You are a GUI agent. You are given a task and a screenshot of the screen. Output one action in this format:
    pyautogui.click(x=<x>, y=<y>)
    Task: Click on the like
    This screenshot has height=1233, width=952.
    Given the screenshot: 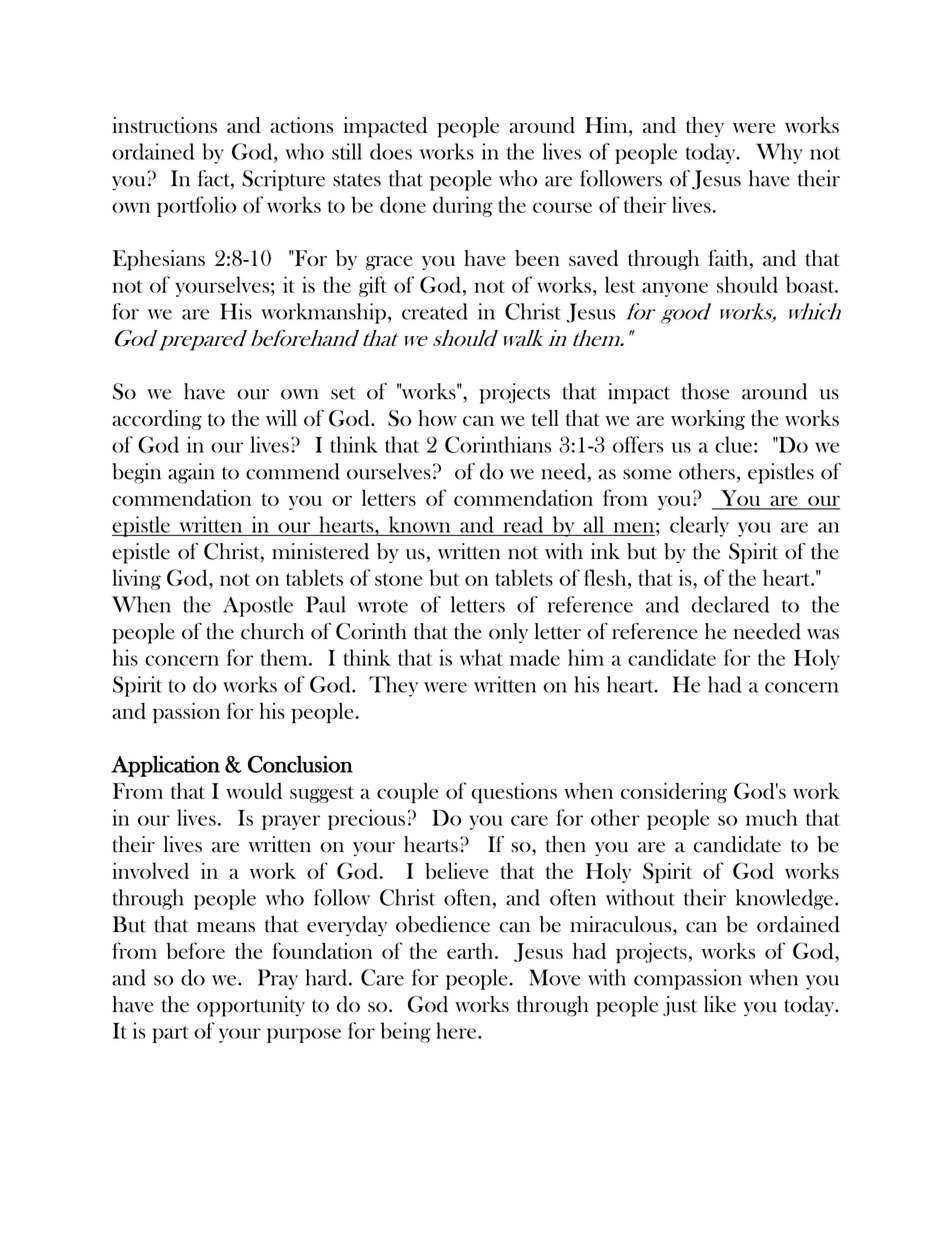 What is the action you would take?
    pyautogui.click(x=720, y=1004)
